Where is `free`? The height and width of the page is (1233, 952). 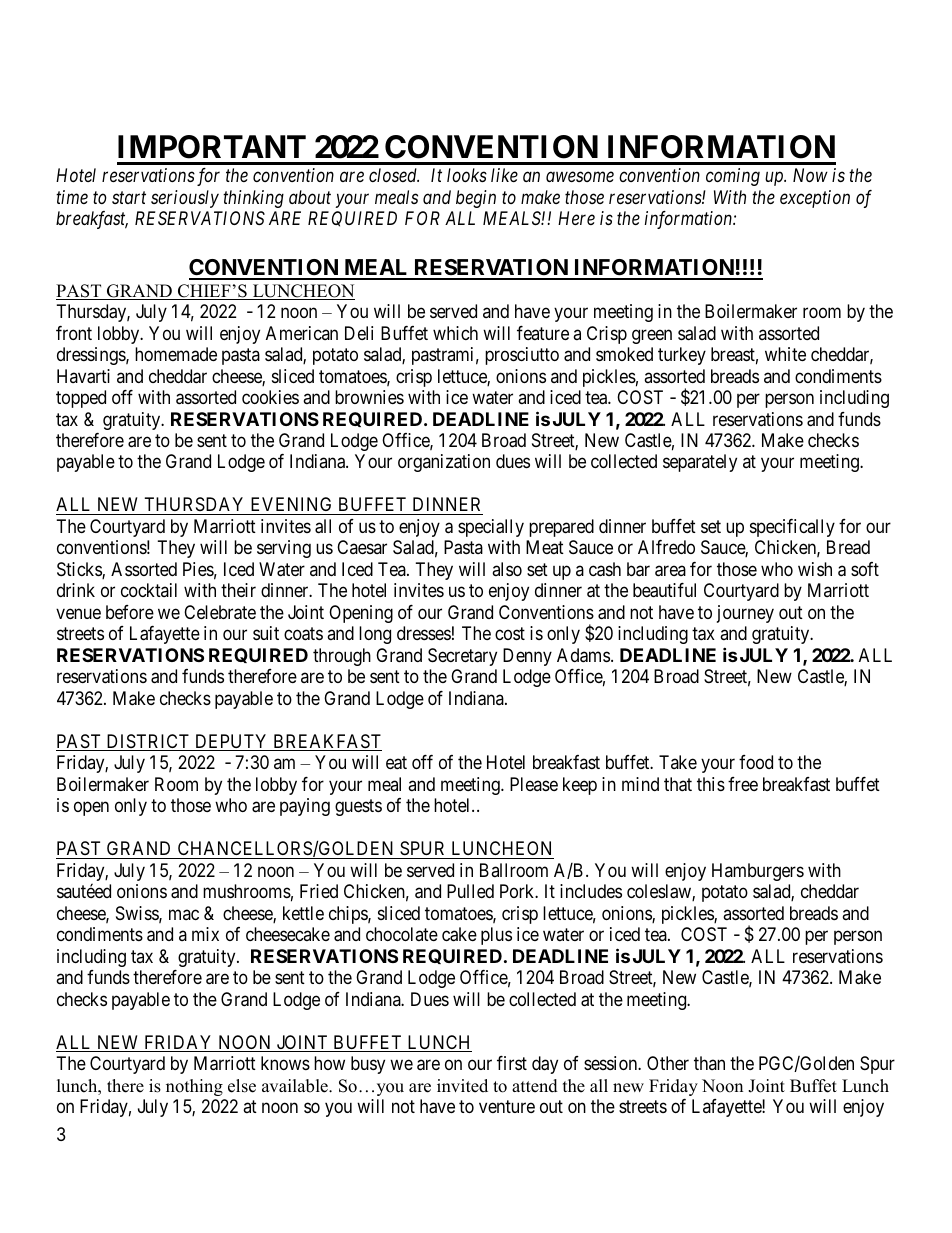
free is located at coordinates (743, 784).
